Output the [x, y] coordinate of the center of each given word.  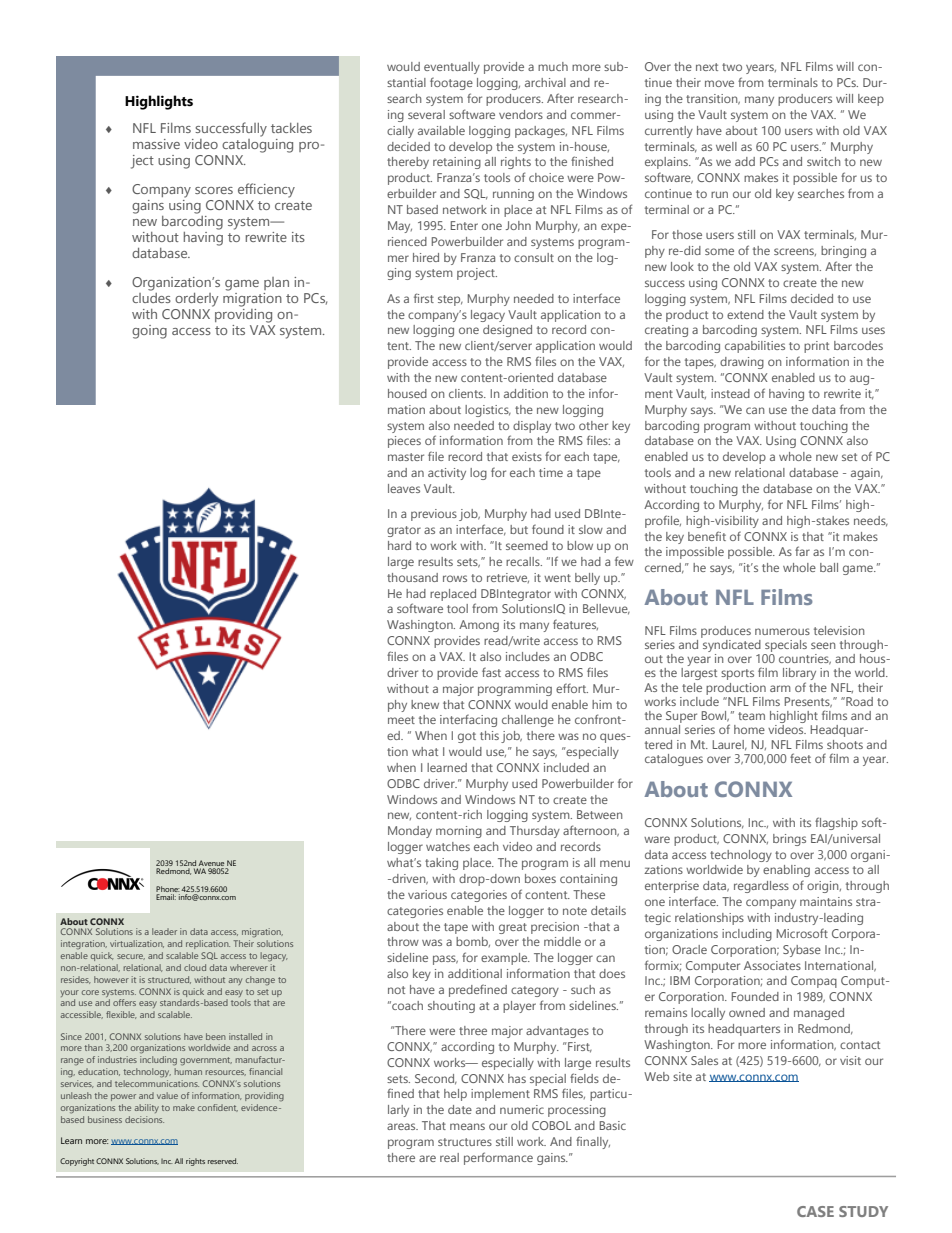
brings [789, 840]
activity [447, 474]
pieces [404, 442]
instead [730, 393]
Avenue [211, 863]
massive [156, 144]
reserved [223, 1161]
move [719, 83]
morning [459, 832]
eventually [452, 68]
